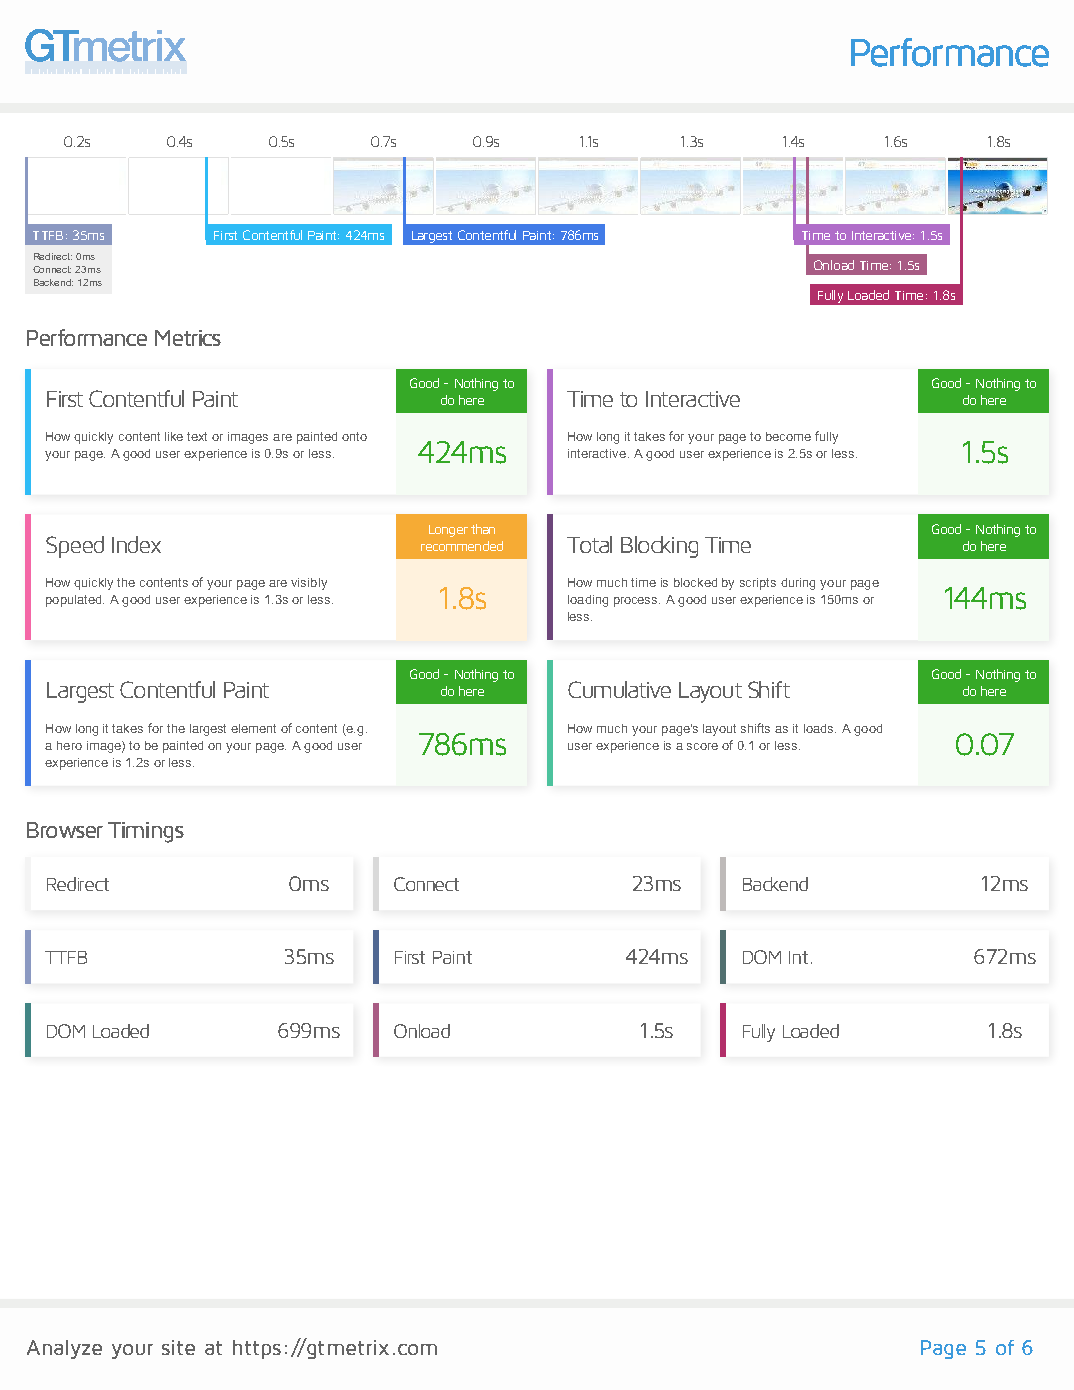 The height and width of the screenshot is (1390, 1074). Describe the element at coordinates (178, 1347) in the screenshot. I see `site` at that location.
